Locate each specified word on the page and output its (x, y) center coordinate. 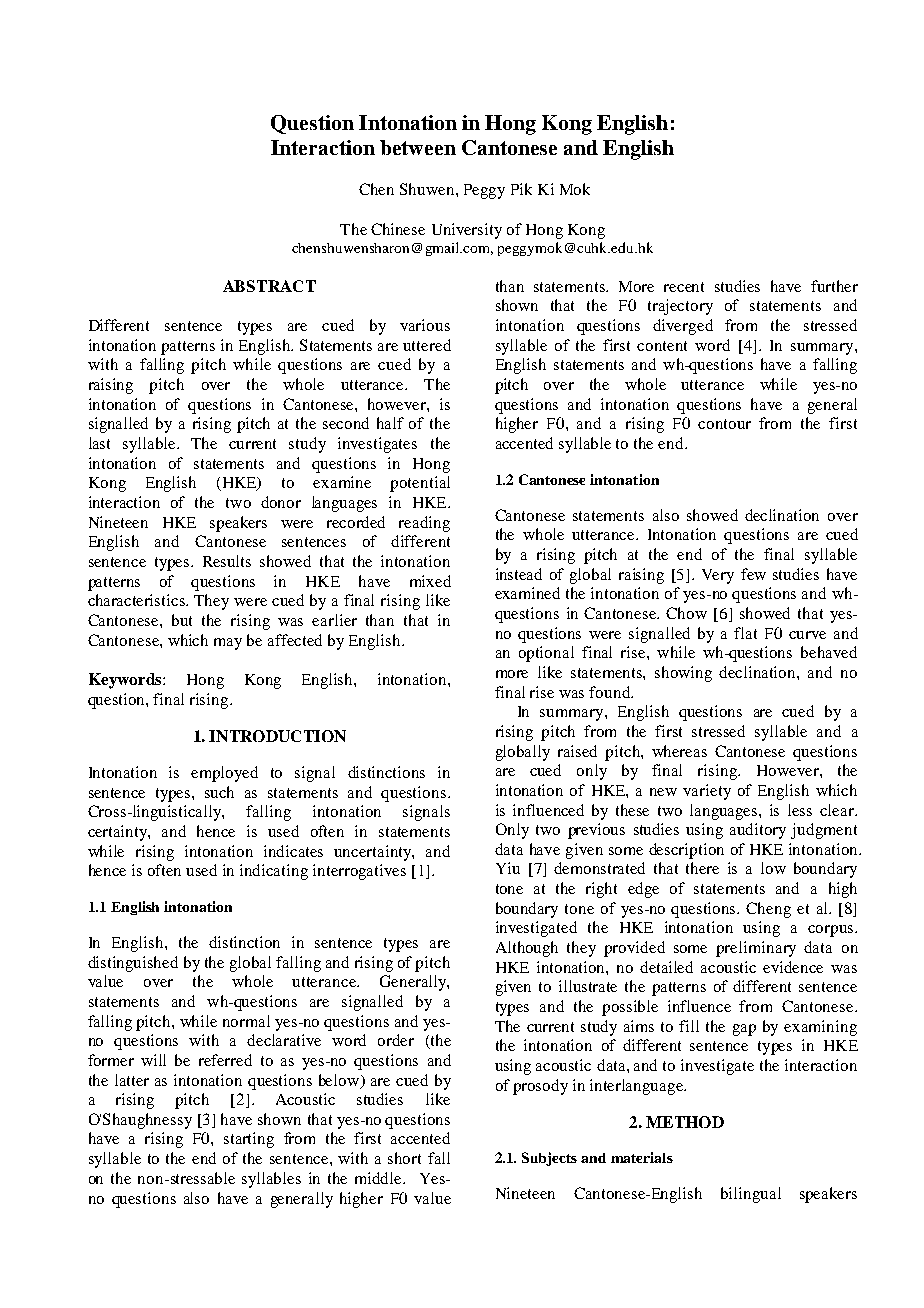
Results (227, 561)
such (219, 792)
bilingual (751, 1195)
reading (424, 524)
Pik (521, 189)
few (753, 574)
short (404, 1158)
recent (684, 287)
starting (249, 1140)
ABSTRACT (269, 286)
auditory (758, 831)
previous (596, 831)
